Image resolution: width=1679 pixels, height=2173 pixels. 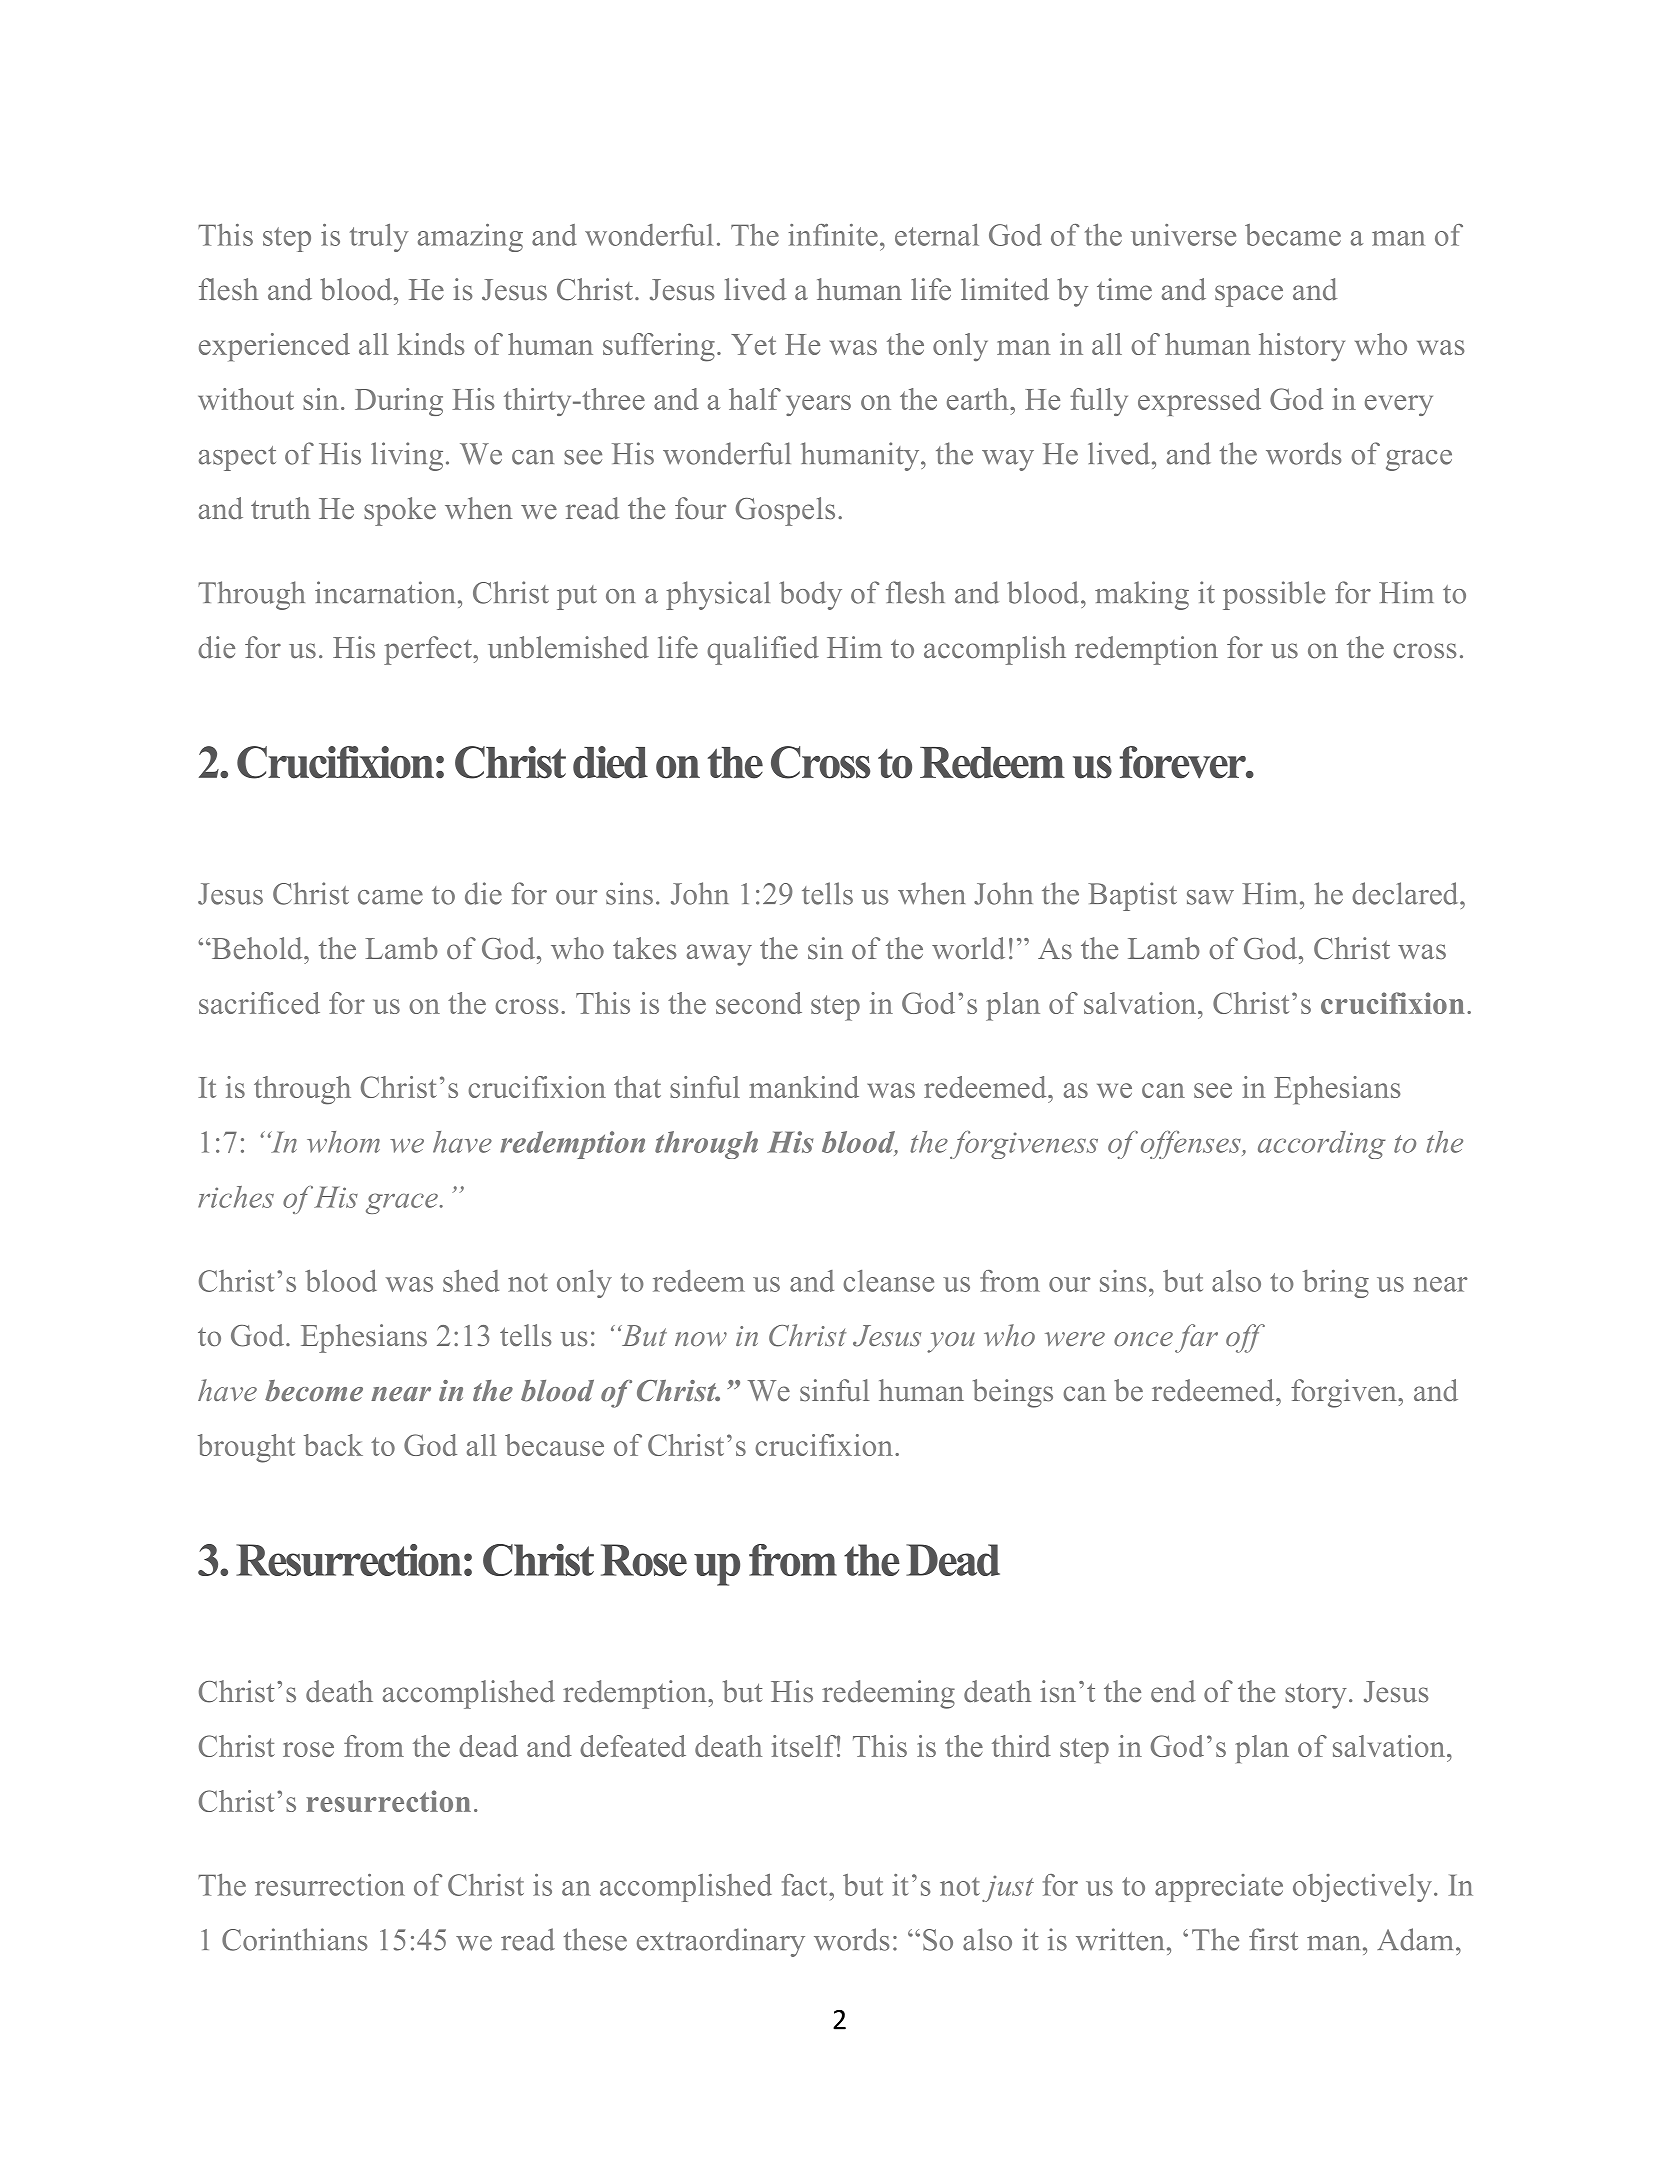 What do you see at coordinates (833, 235) in the page?
I see `infinite` at bounding box center [833, 235].
